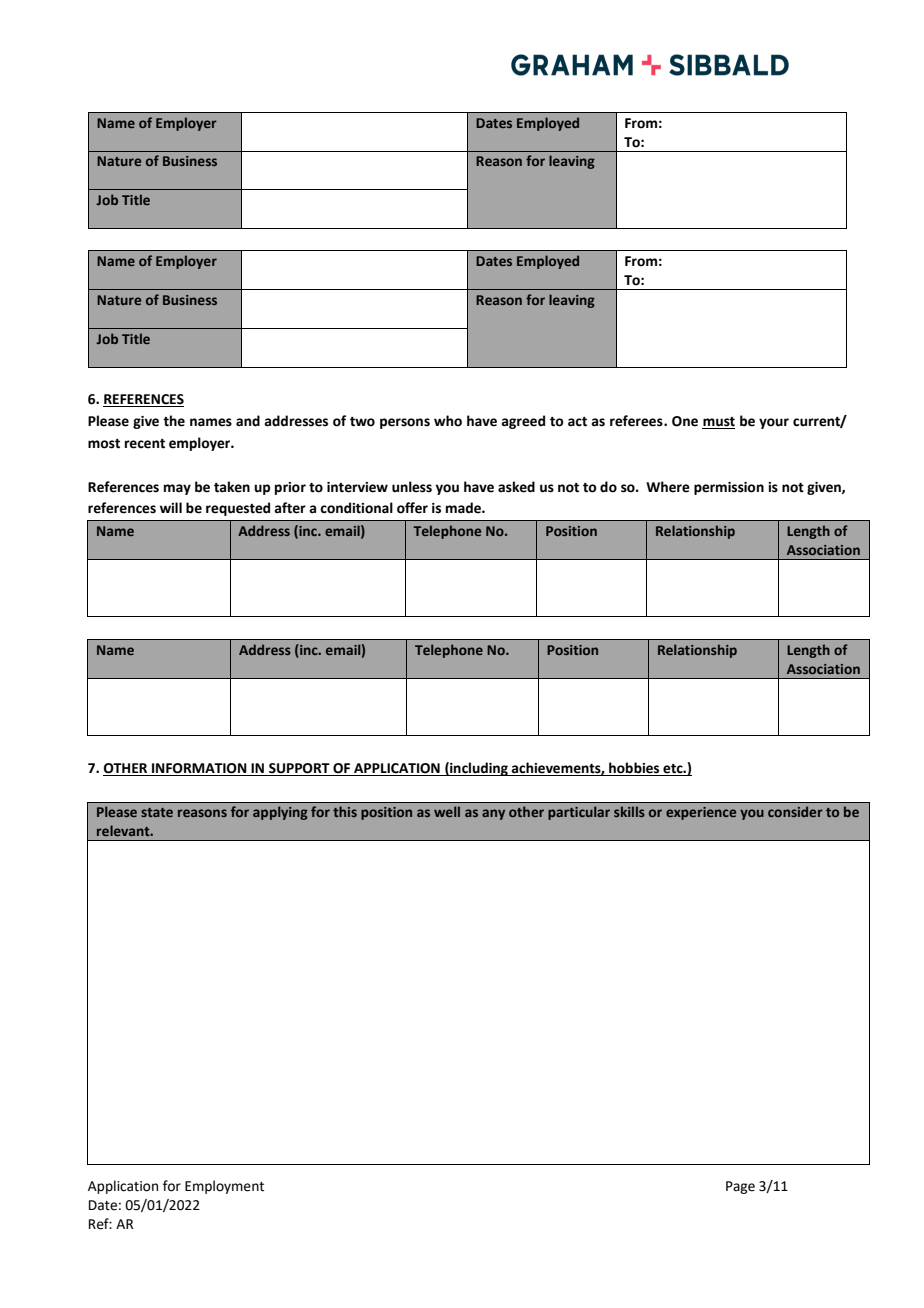 This document has width=924, height=1308. What do you see at coordinates (224, 1187) in the document?
I see `Employment` at bounding box center [224, 1187].
